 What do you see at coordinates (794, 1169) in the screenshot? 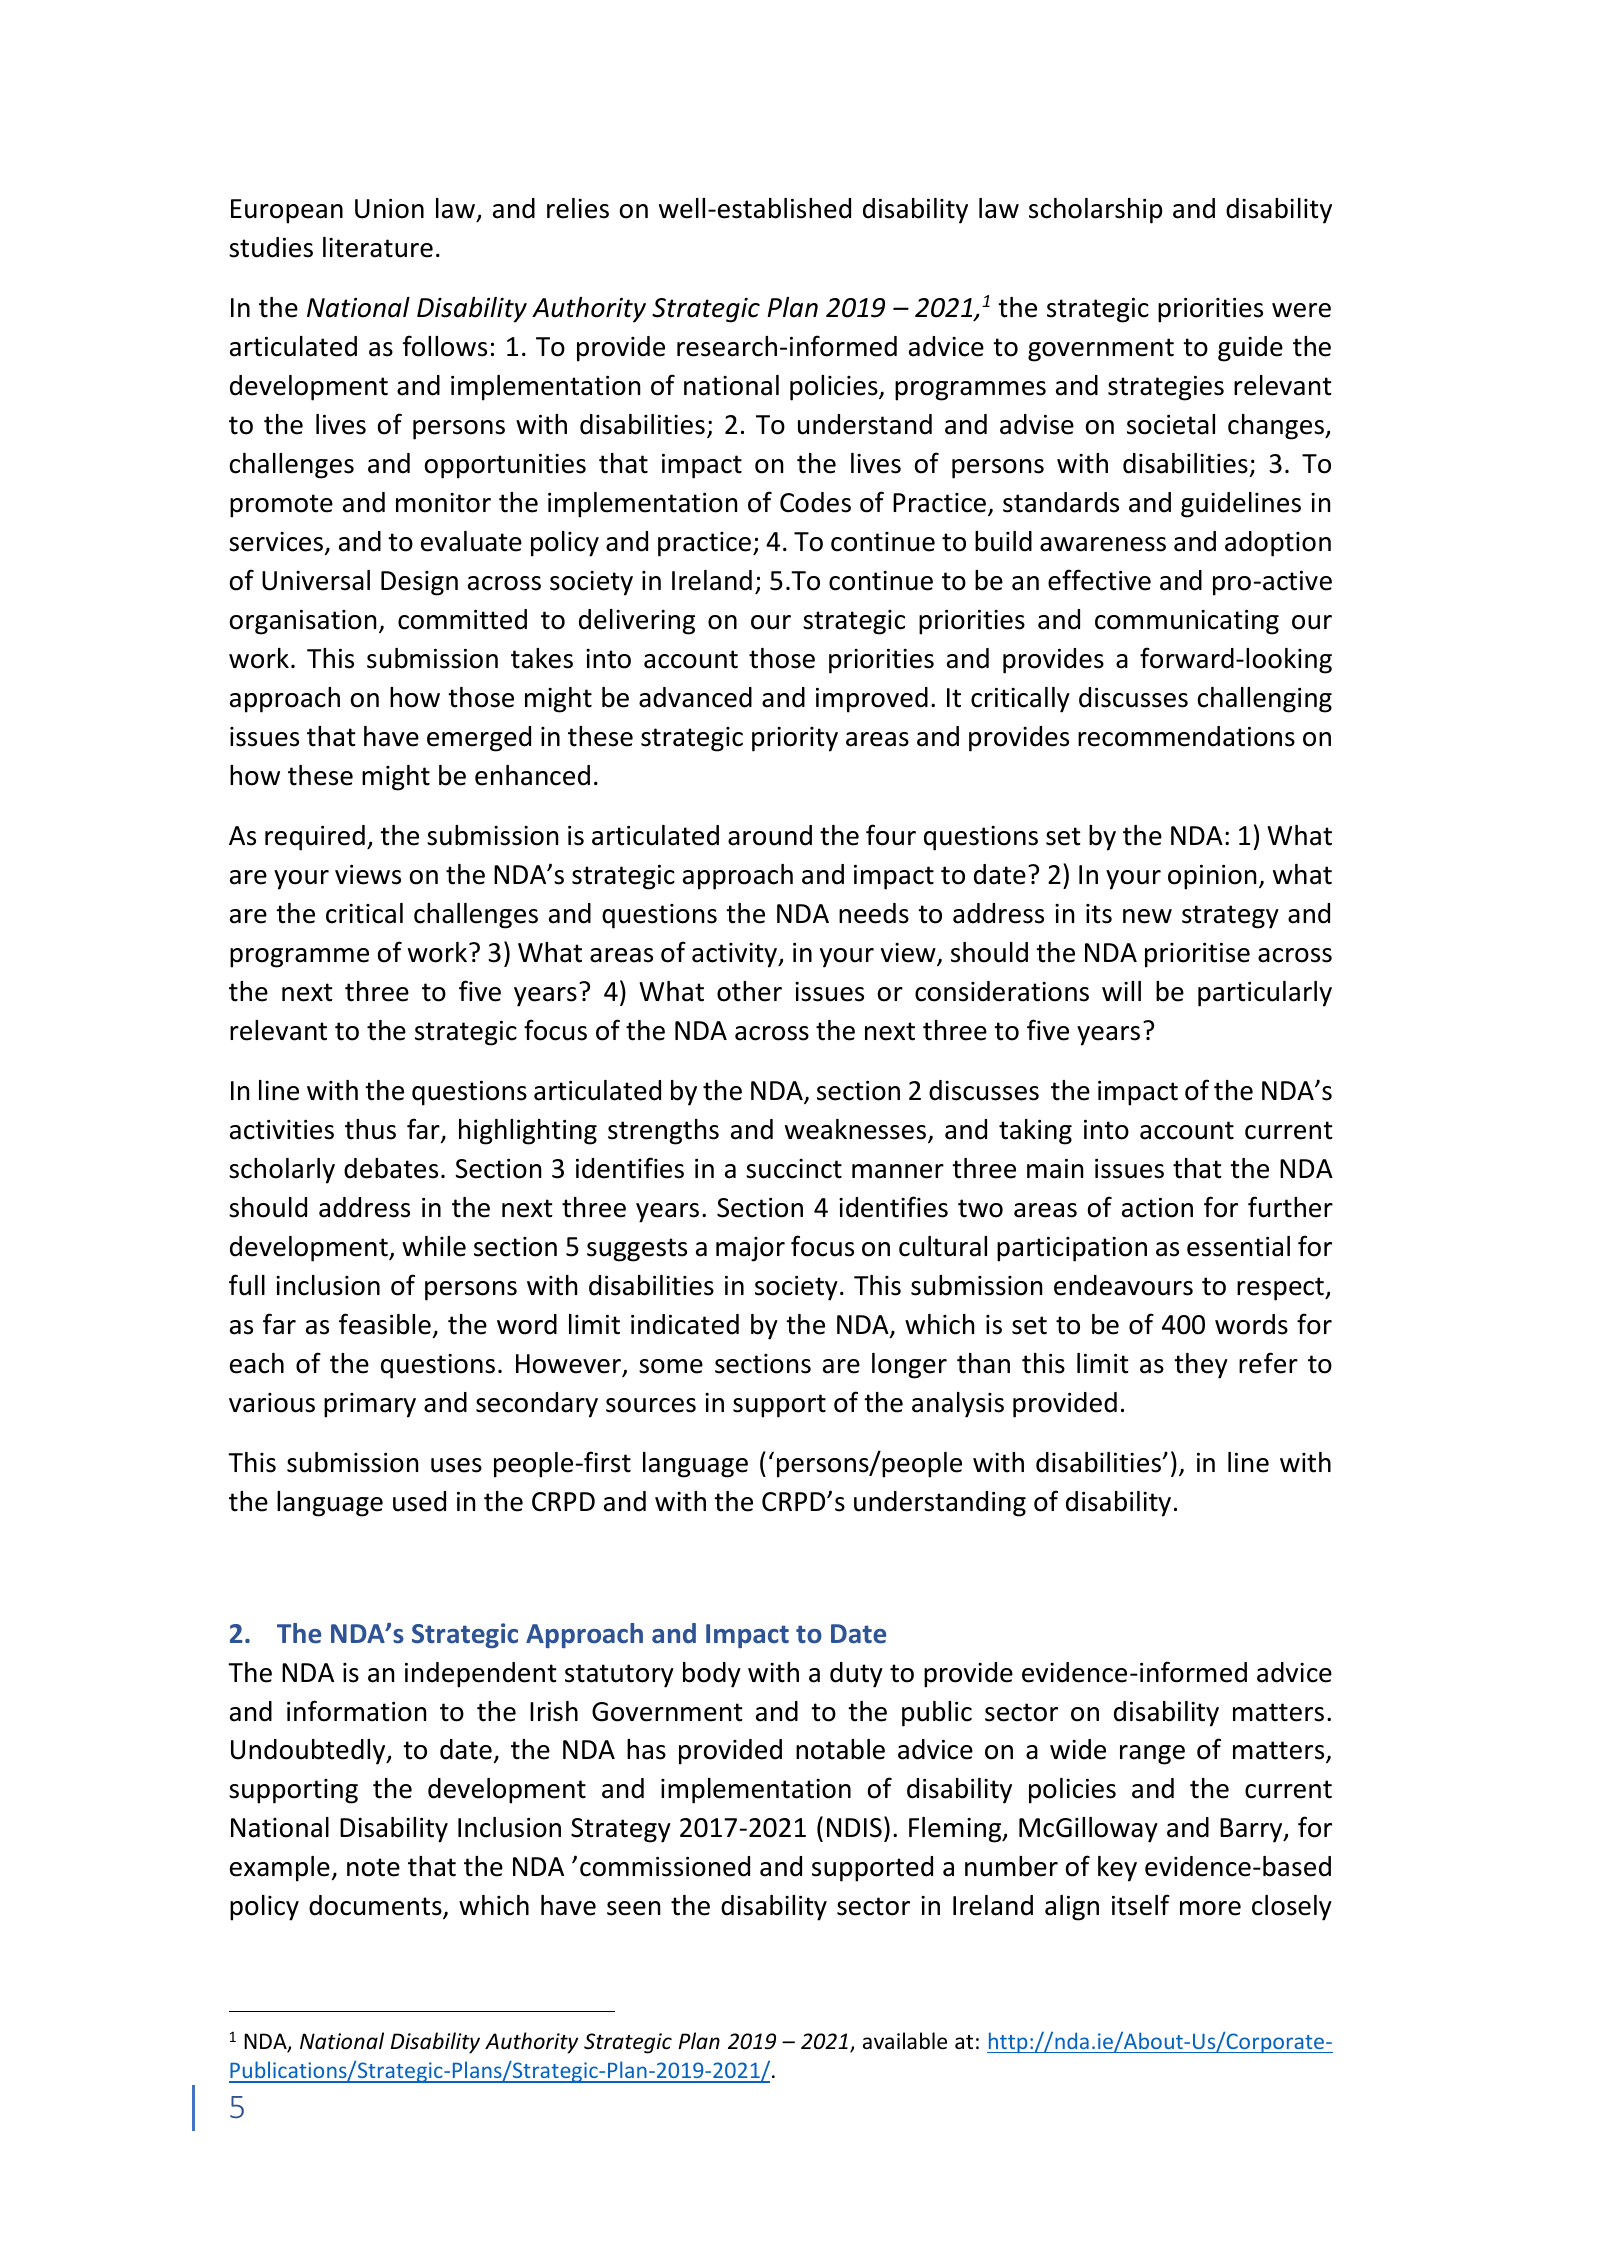
I see `succinct` at bounding box center [794, 1169].
